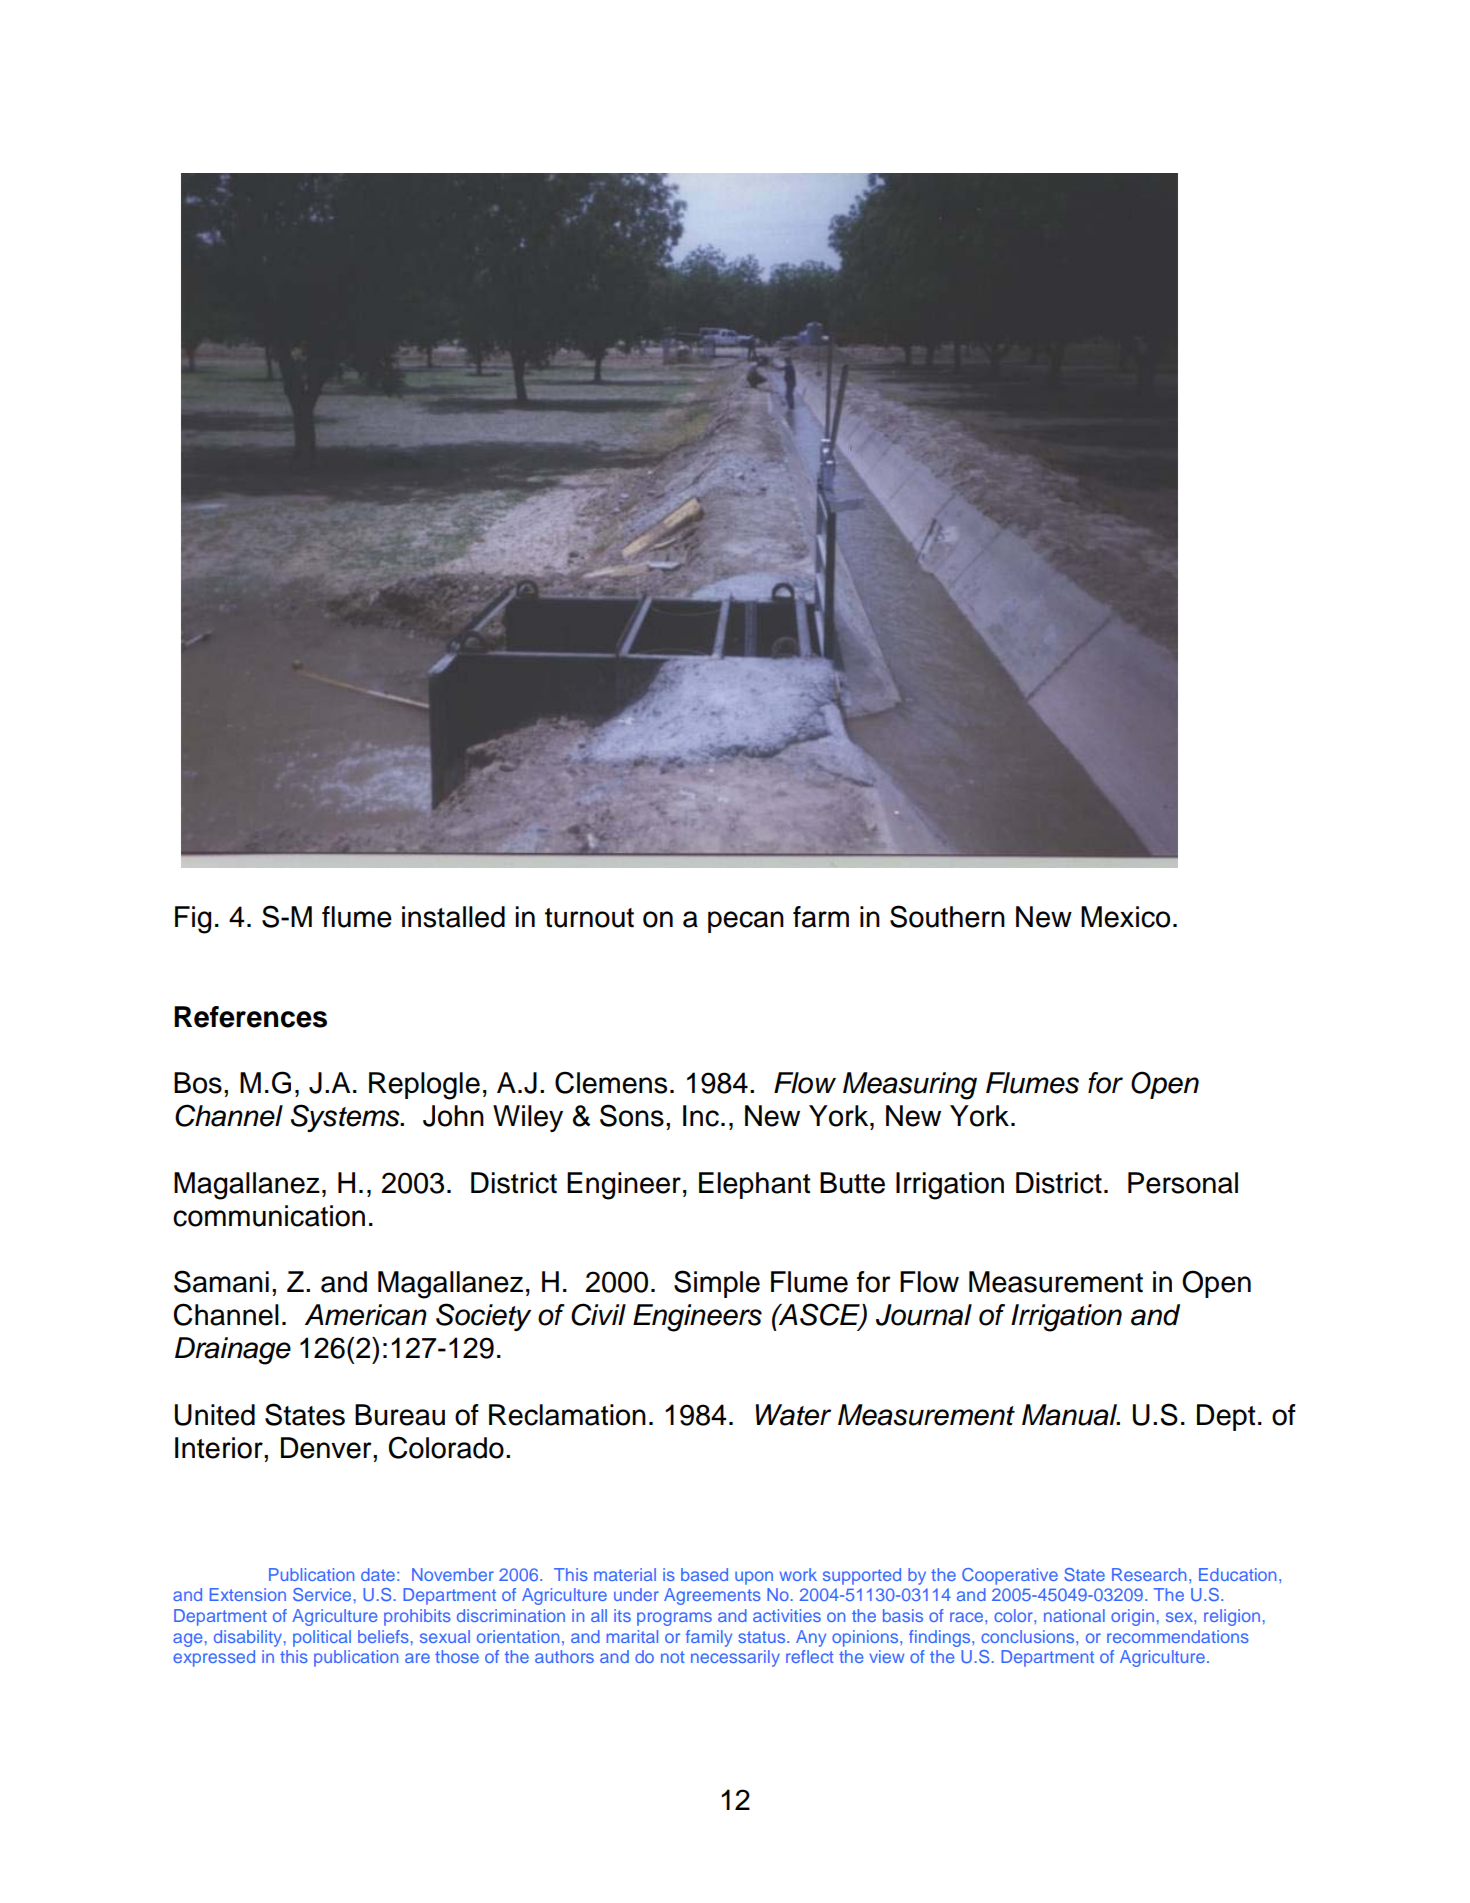  What do you see at coordinates (1132, 1617) in the screenshot?
I see `origin` at bounding box center [1132, 1617].
